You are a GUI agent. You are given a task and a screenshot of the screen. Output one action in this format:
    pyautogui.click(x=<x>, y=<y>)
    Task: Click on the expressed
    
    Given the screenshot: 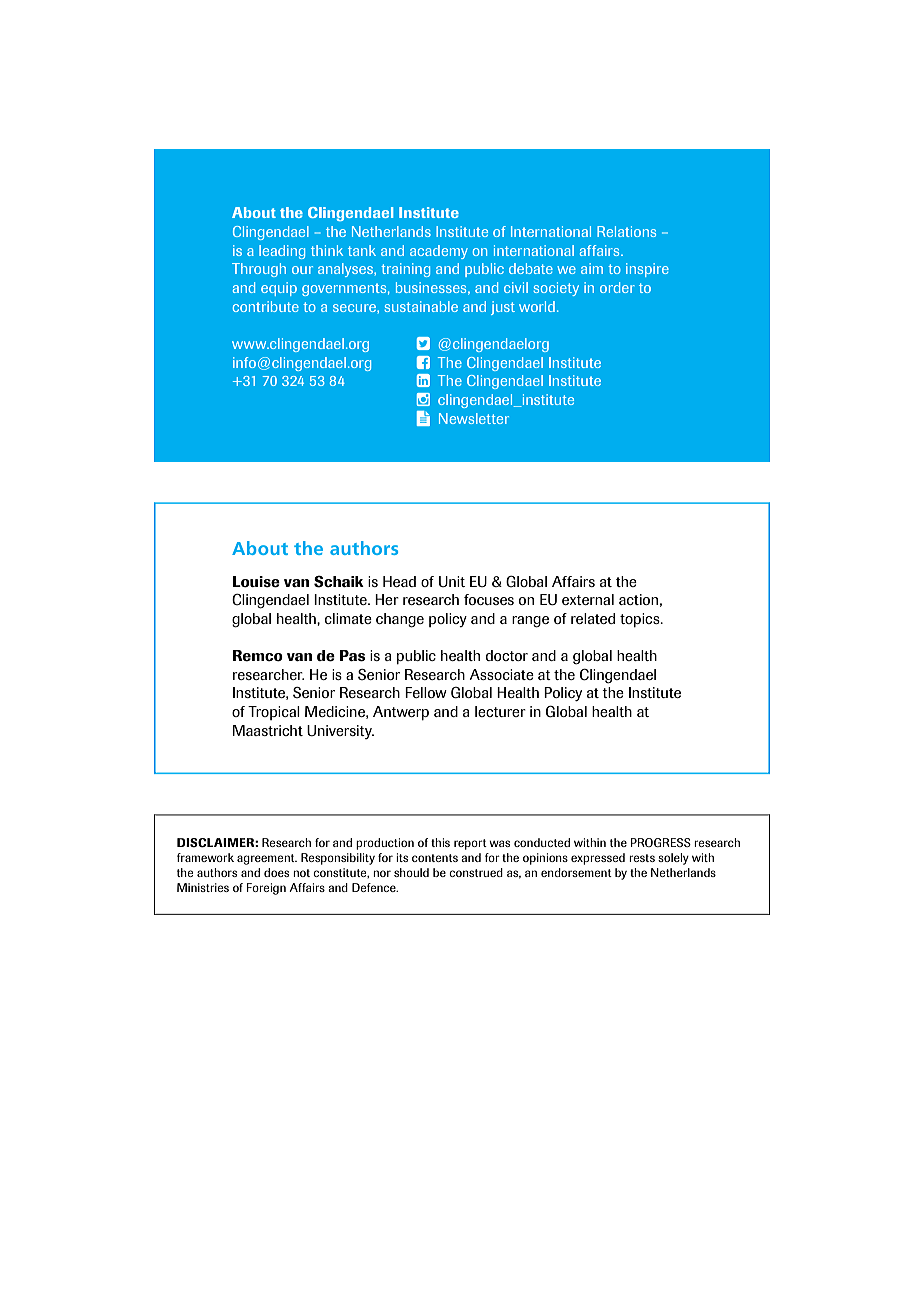 What is the action you would take?
    pyautogui.click(x=598, y=859)
